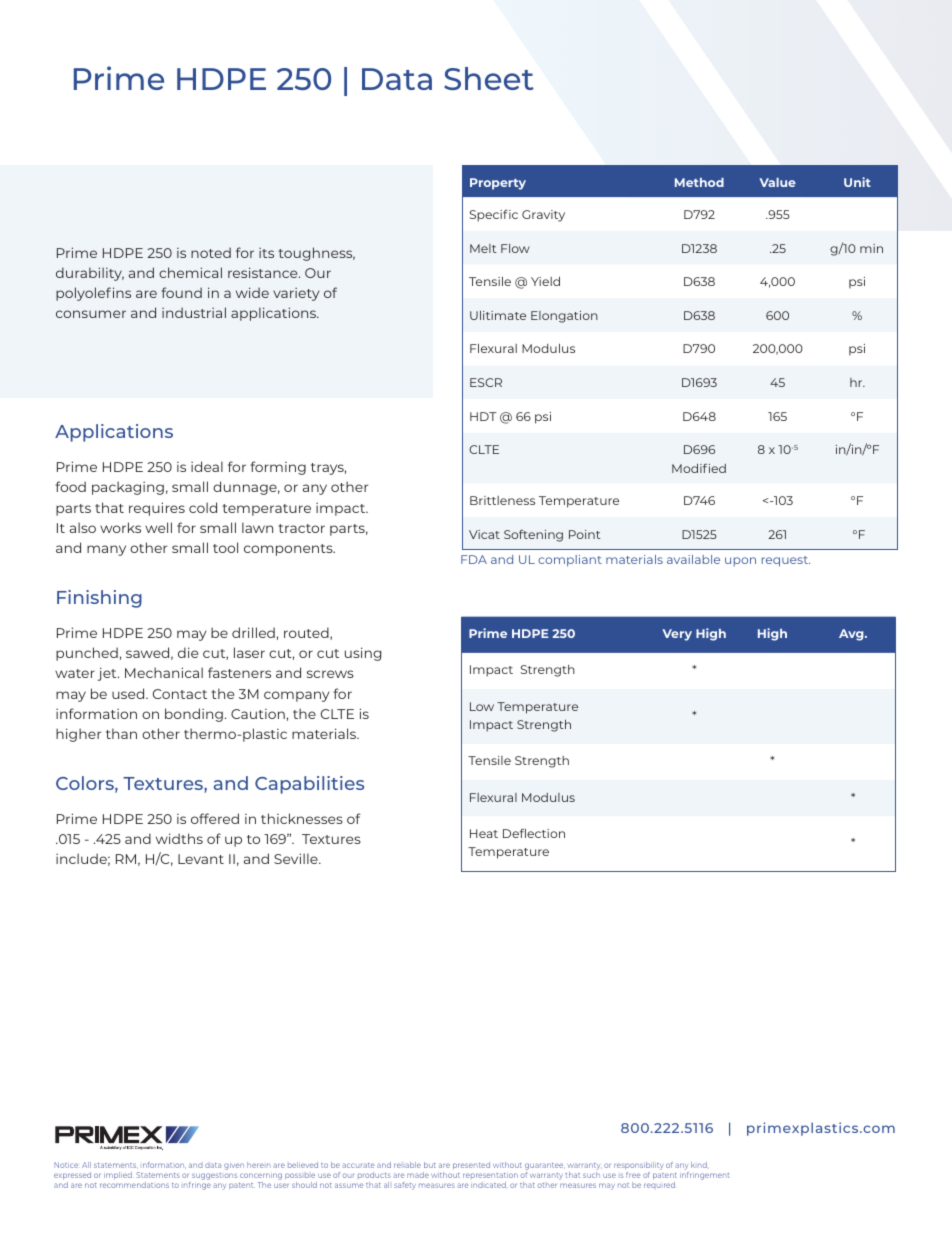  Describe the element at coordinates (134, 1185) in the image. I see `recommendations` at that location.
